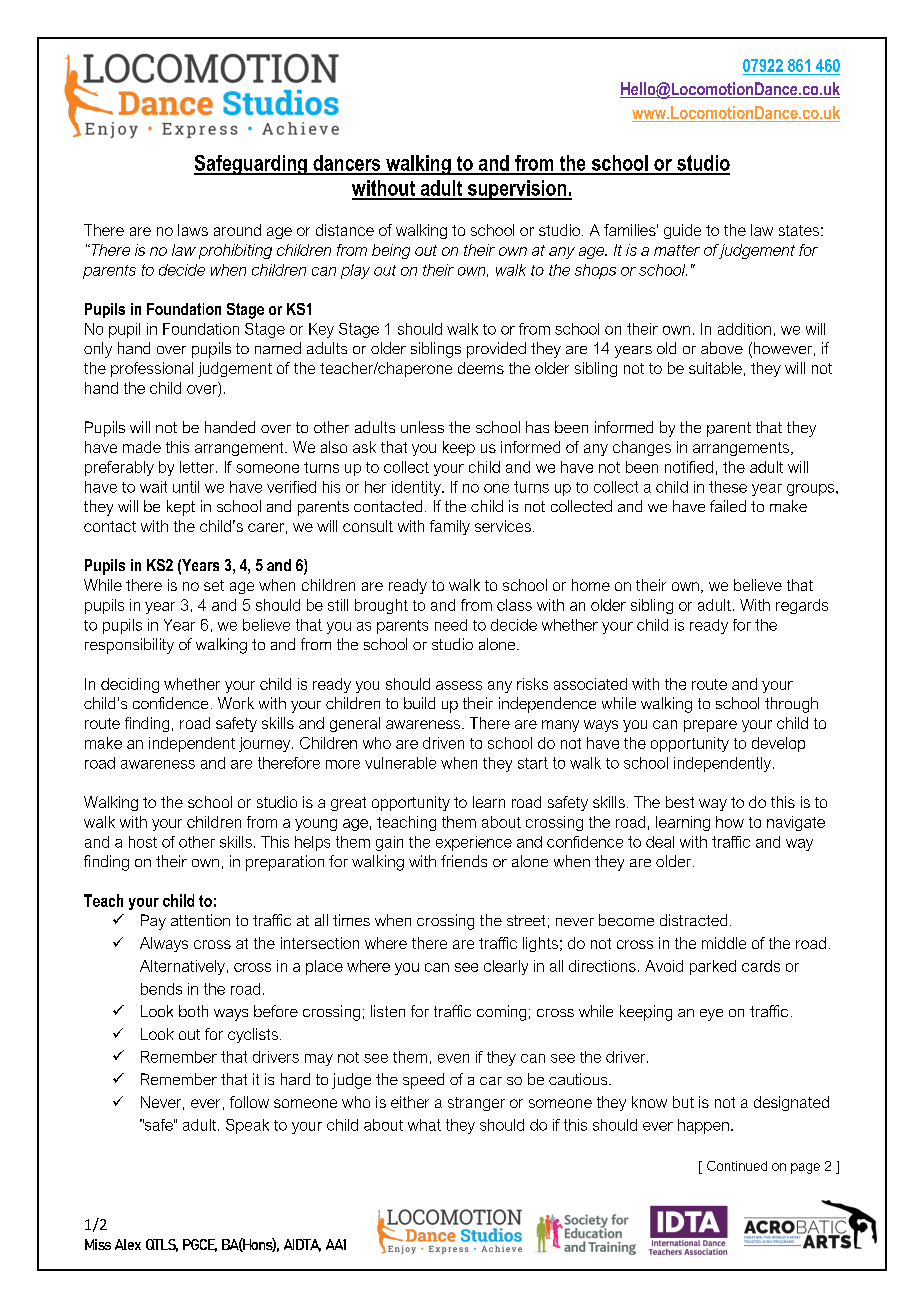  Describe the element at coordinates (710, 726) in the screenshot. I see `prepare` at that location.
